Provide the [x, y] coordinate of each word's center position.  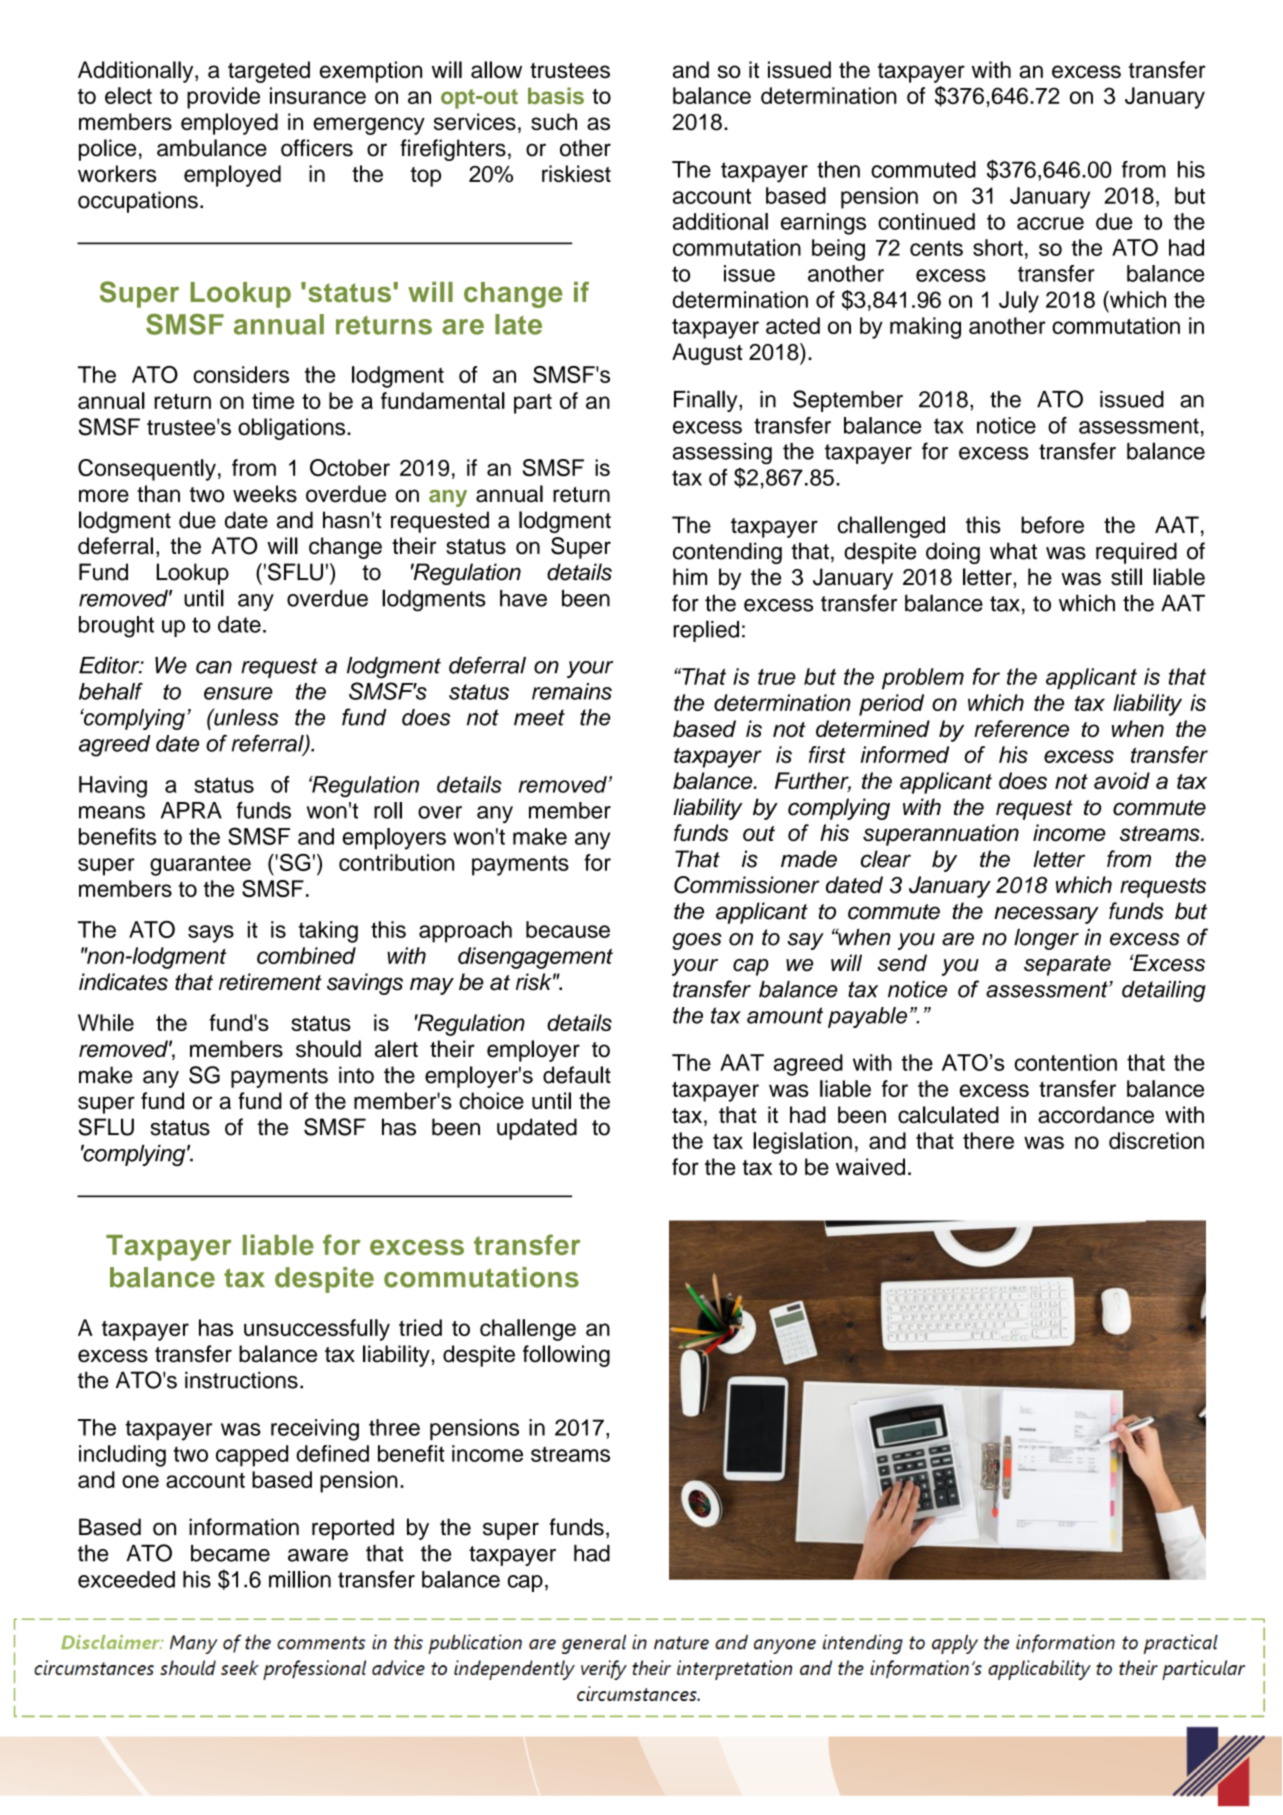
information [244, 1527]
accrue [1050, 223]
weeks [265, 494]
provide [223, 98]
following [566, 1356]
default [577, 1075]
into [356, 1075]
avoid [1122, 780]
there [988, 1140]
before [1052, 525]
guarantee [200, 865]
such [554, 122]
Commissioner [747, 885]
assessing [722, 454]
